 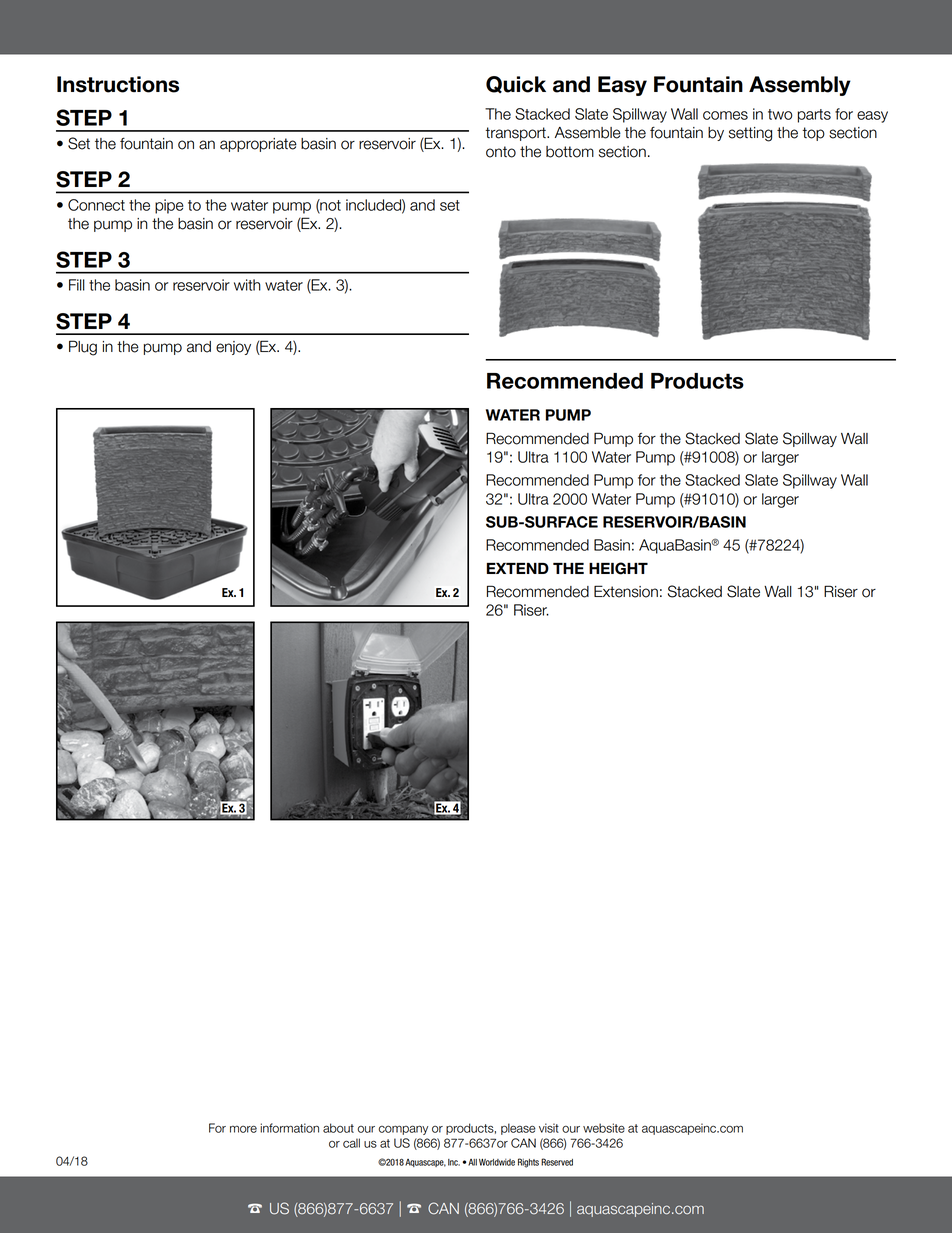 I want to click on website, so click(x=604, y=1128).
